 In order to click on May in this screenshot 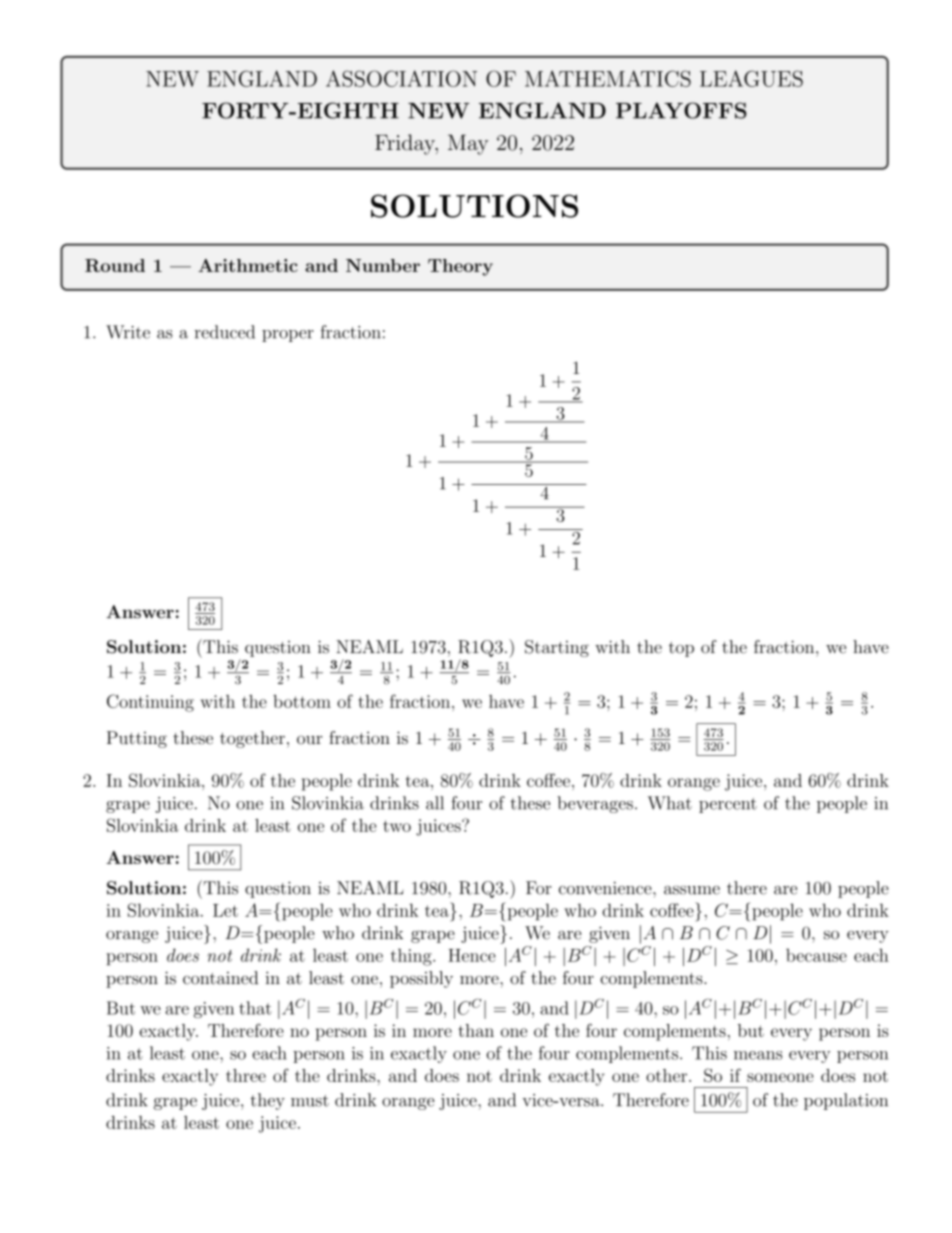, I will do `click(468, 144)`.
